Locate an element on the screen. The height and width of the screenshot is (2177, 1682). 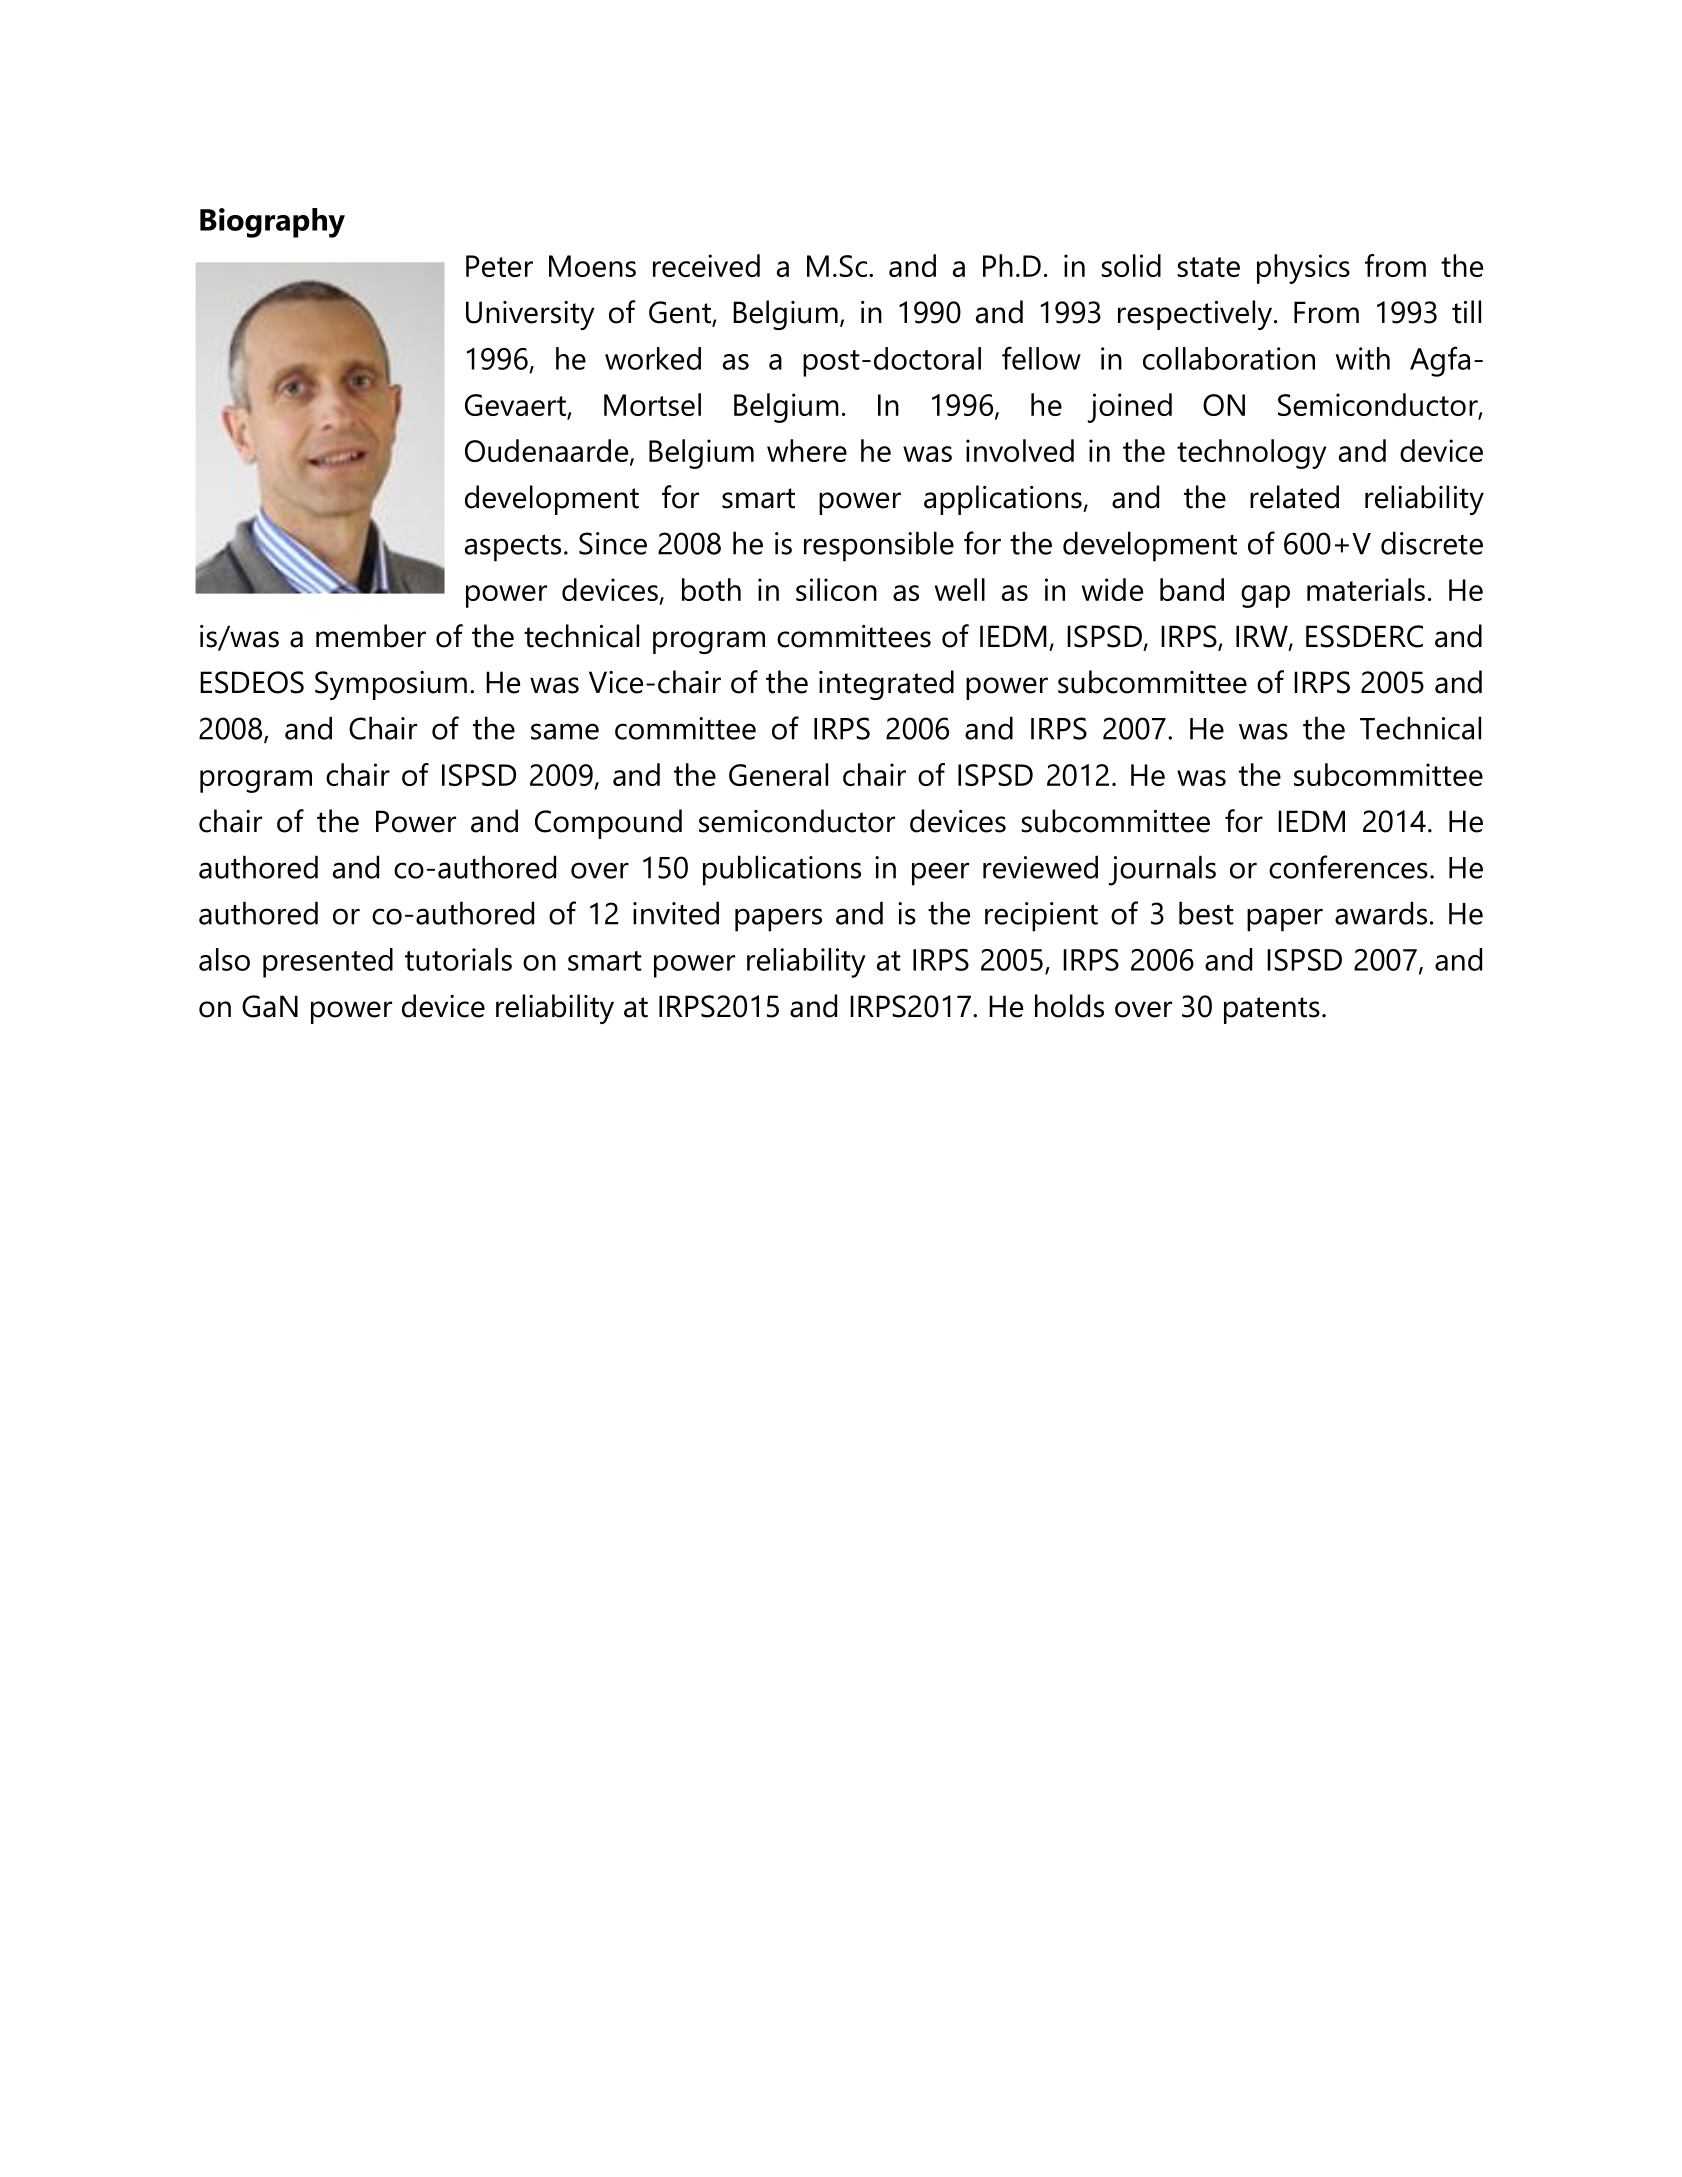
where is located at coordinates (807, 450).
